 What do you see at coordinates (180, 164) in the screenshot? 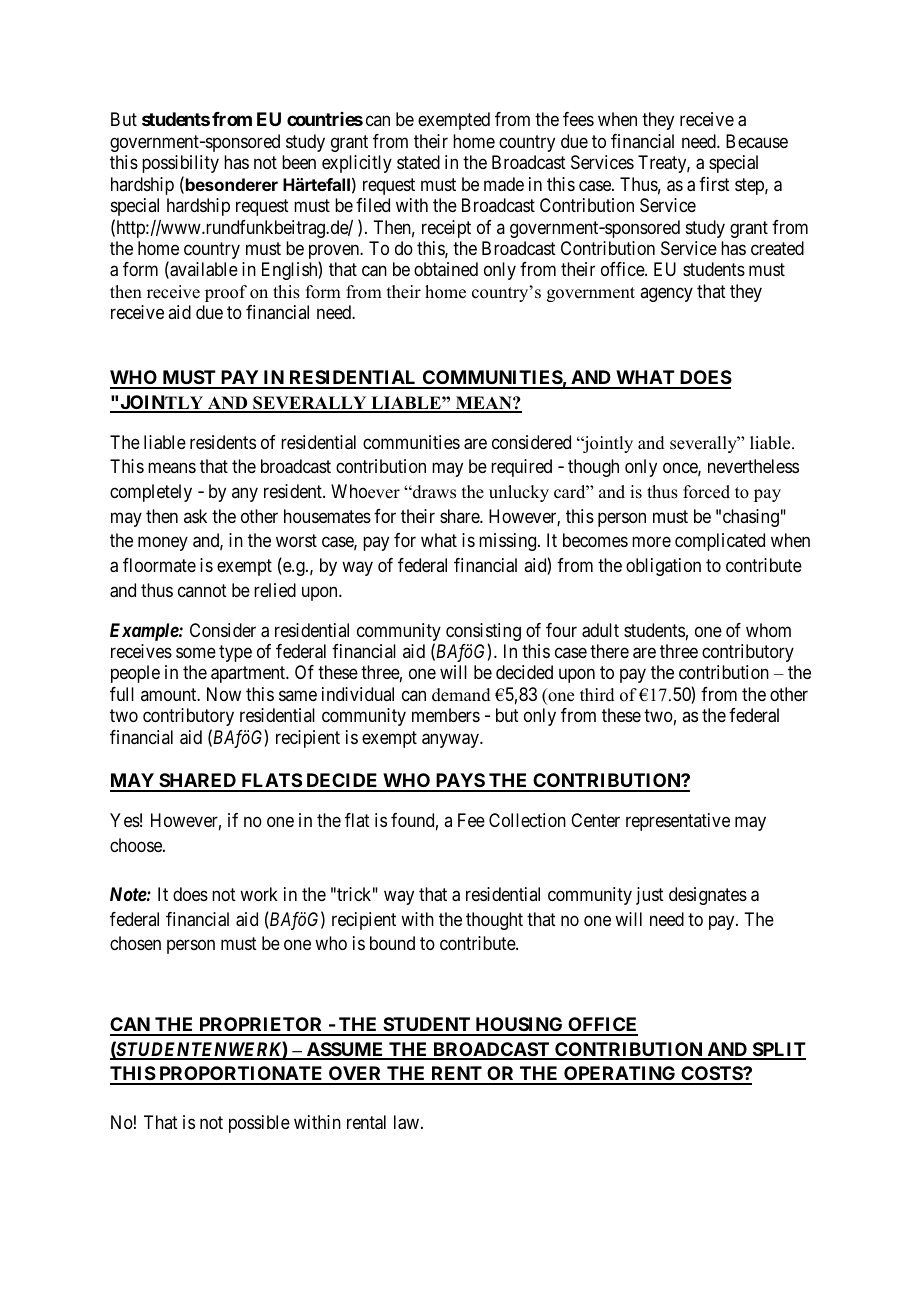
I see `possibility` at bounding box center [180, 164].
